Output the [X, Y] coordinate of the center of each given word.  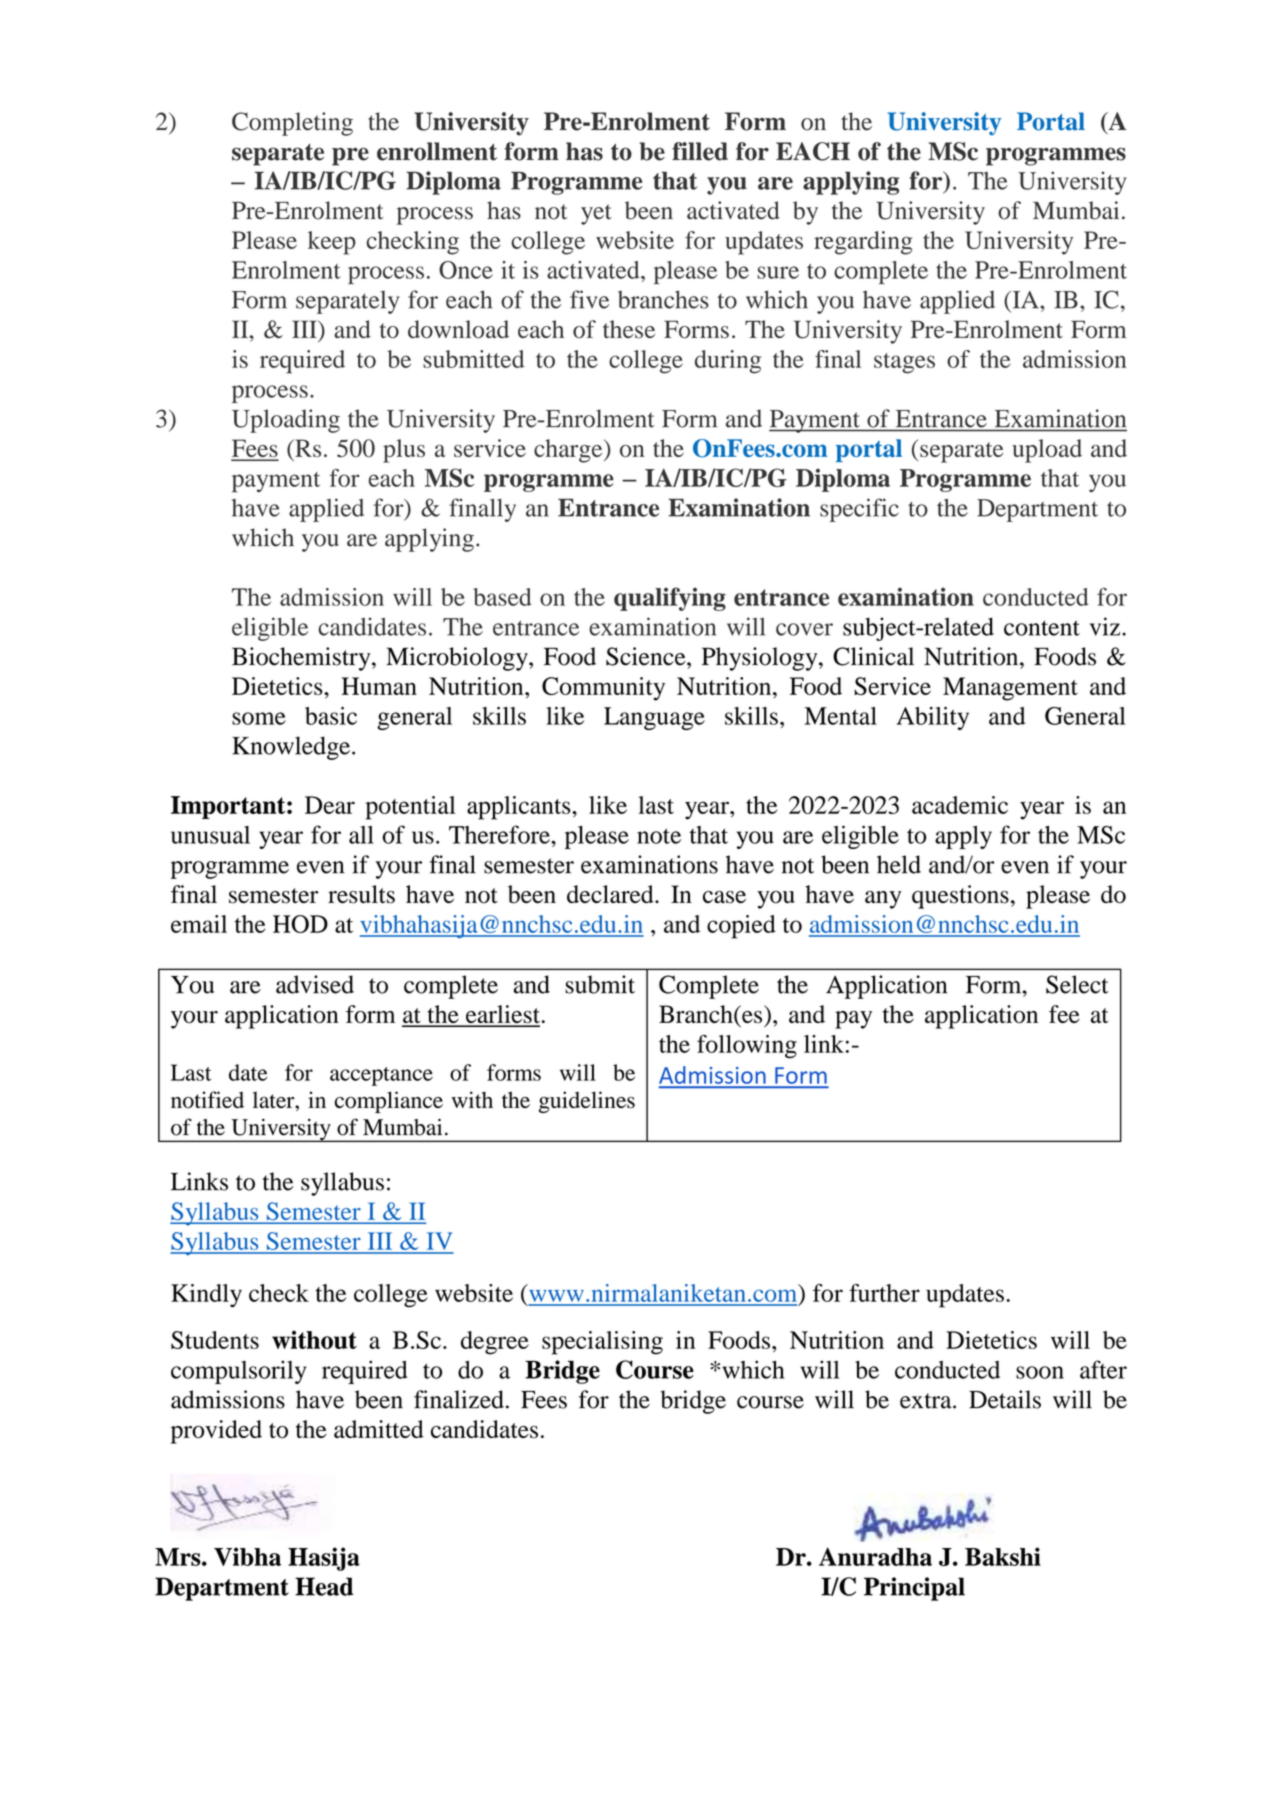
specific [859, 510]
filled [700, 151]
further [884, 1293]
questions [960, 897]
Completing [292, 124]
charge [569, 451]
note [659, 836]
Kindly [206, 1296]
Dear [330, 805]
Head [324, 1586]
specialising [602, 1343]
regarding [863, 243]
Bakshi [1003, 1556]
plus [404, 451]
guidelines [587, 1102]
